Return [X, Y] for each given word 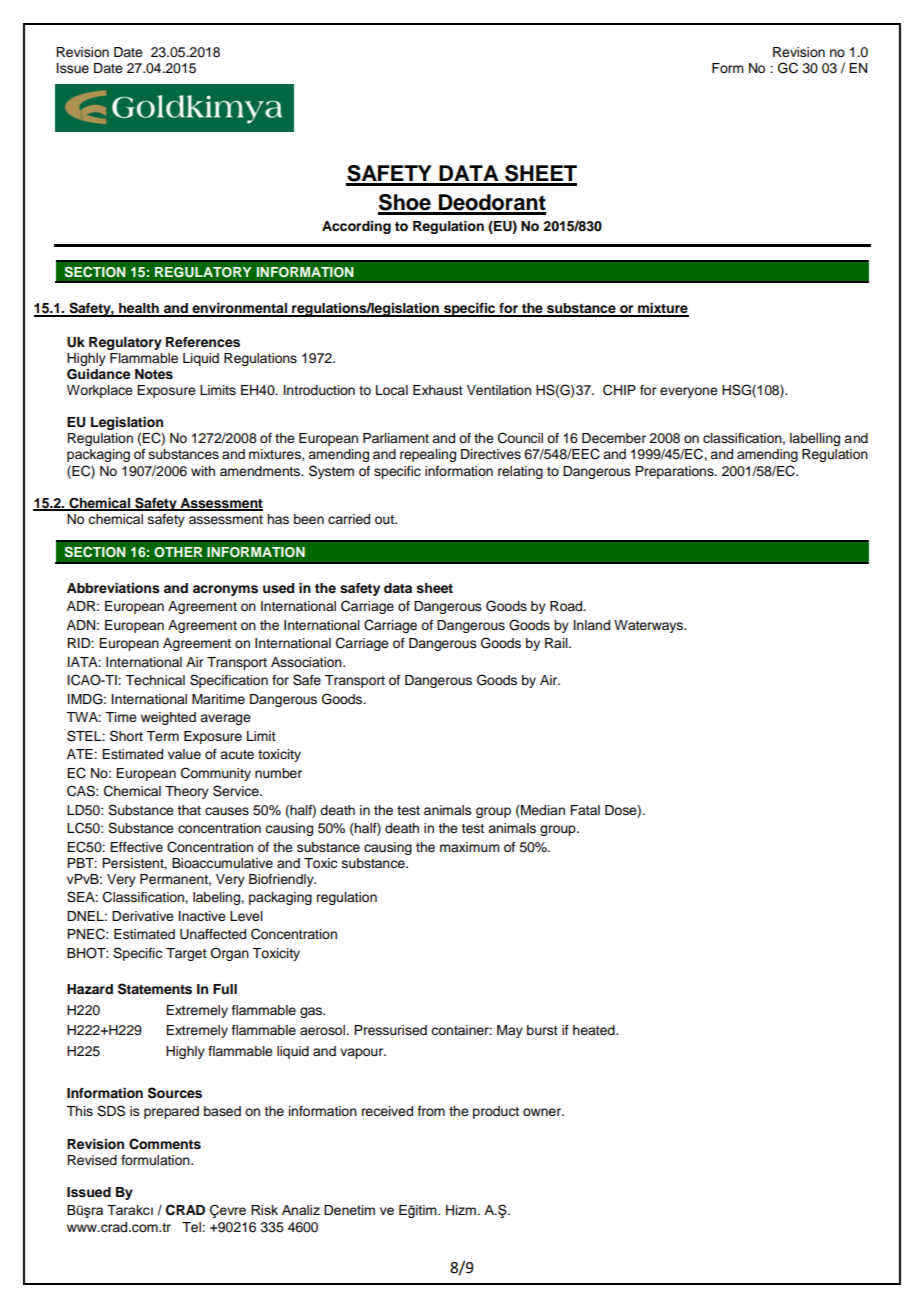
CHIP [619, 390]
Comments [165, 1144]
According [356, 227]
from [431, 1111]
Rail [557, 643]
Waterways [649, 626]
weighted [168, 718]
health [139, 309]
